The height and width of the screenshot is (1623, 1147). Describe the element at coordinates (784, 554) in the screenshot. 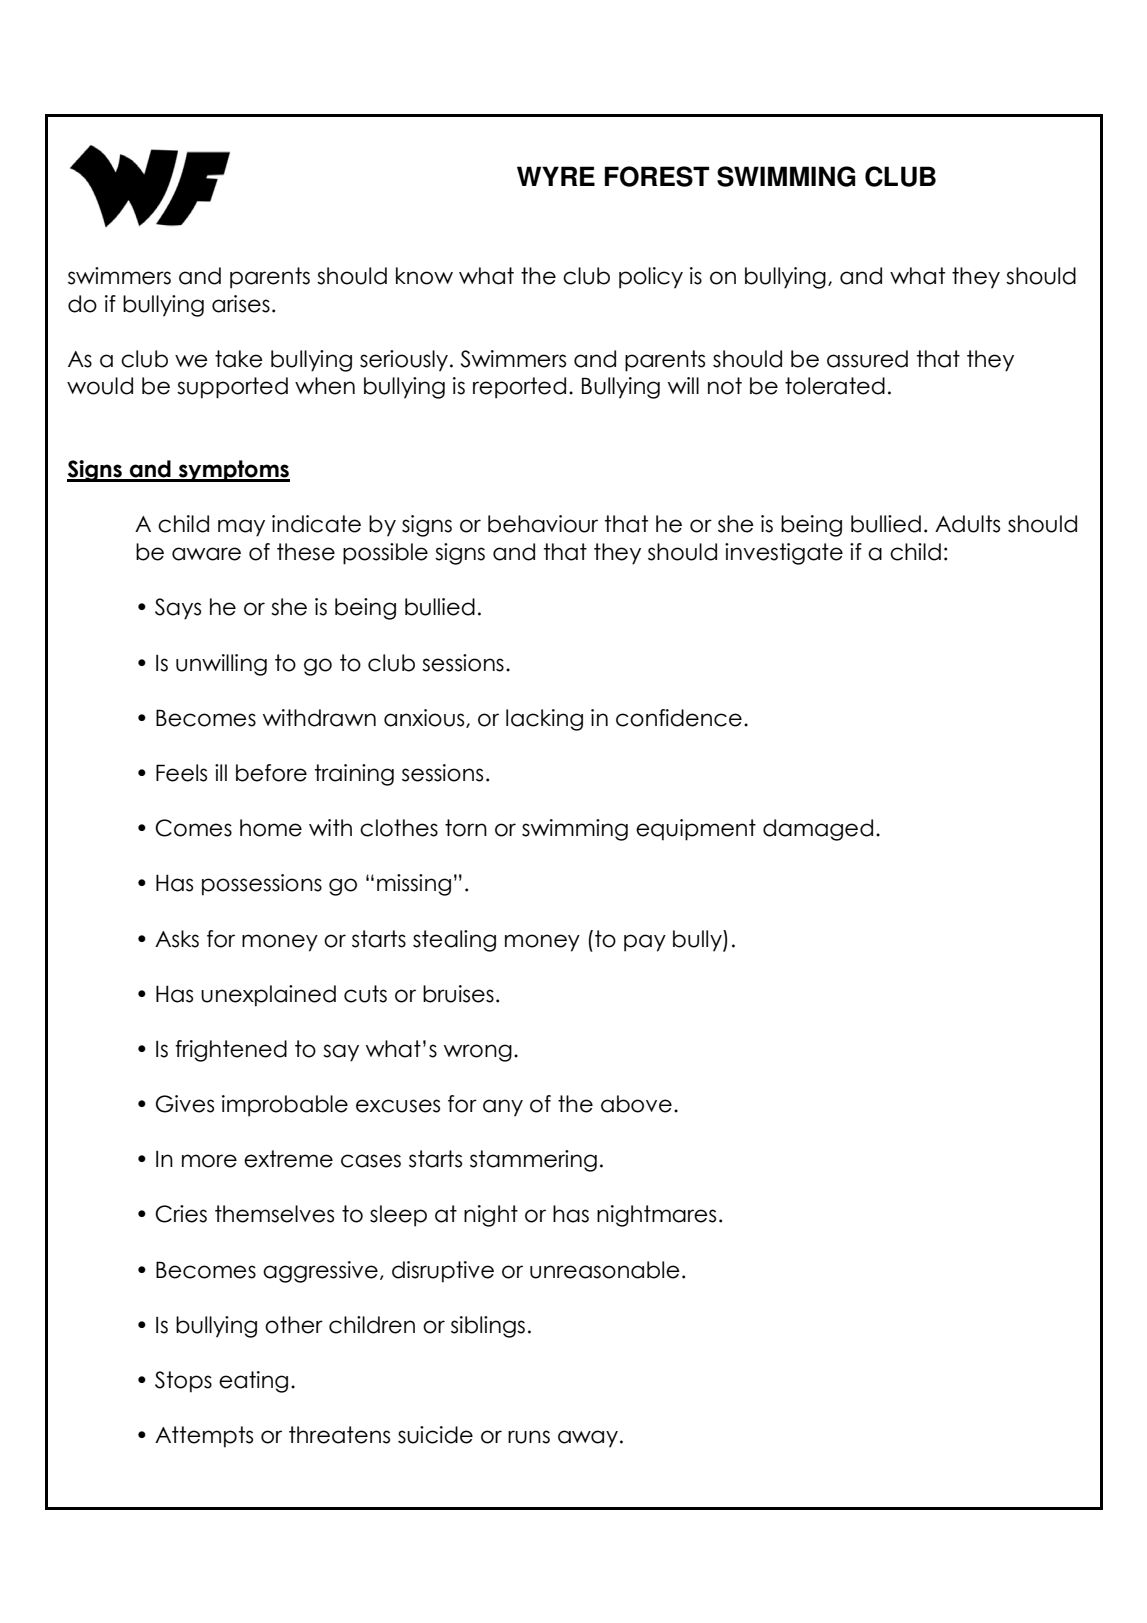

I see `investigate` at that location.
